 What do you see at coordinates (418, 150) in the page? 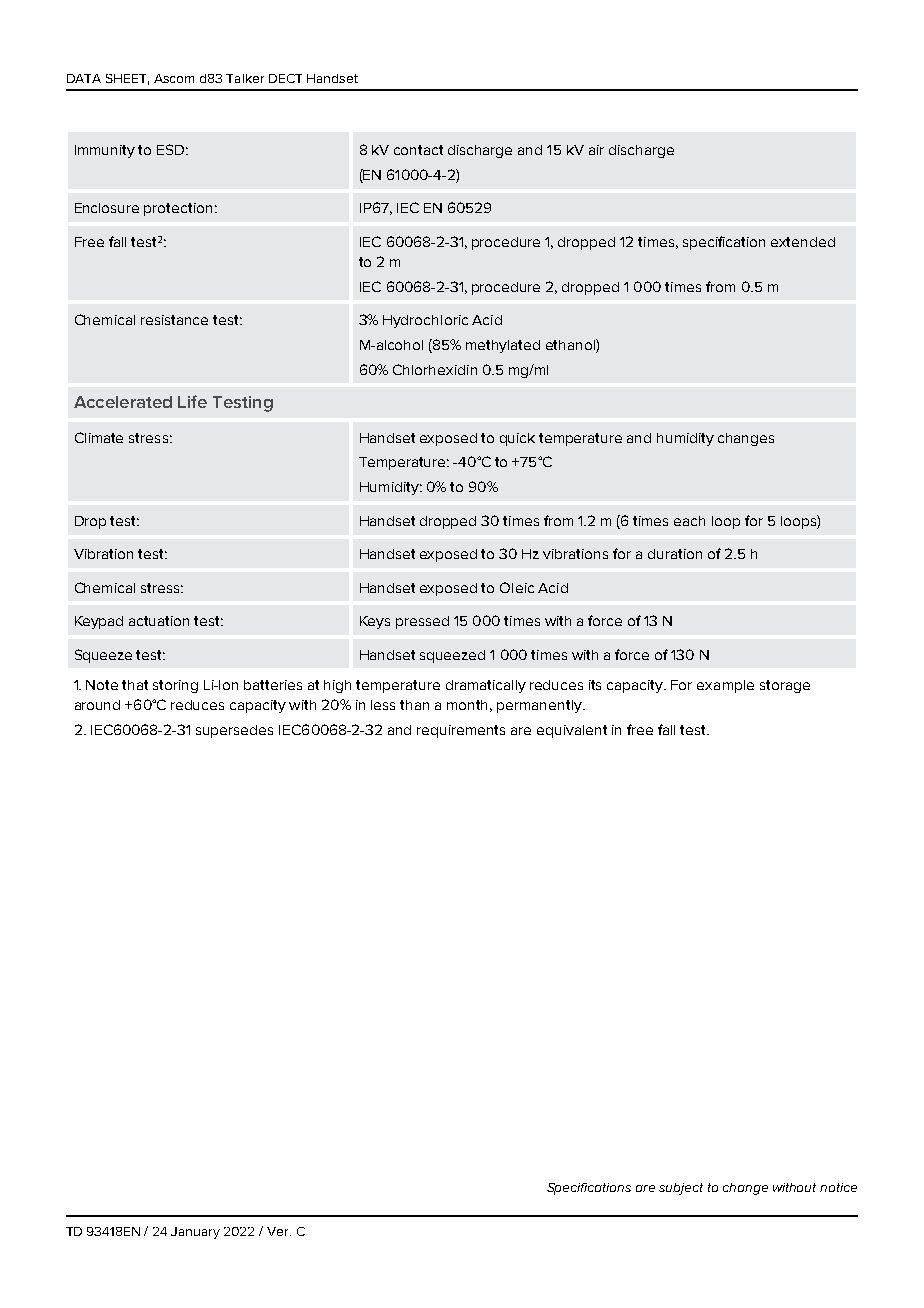
I see `contact` at bounding box center [418, 150].
